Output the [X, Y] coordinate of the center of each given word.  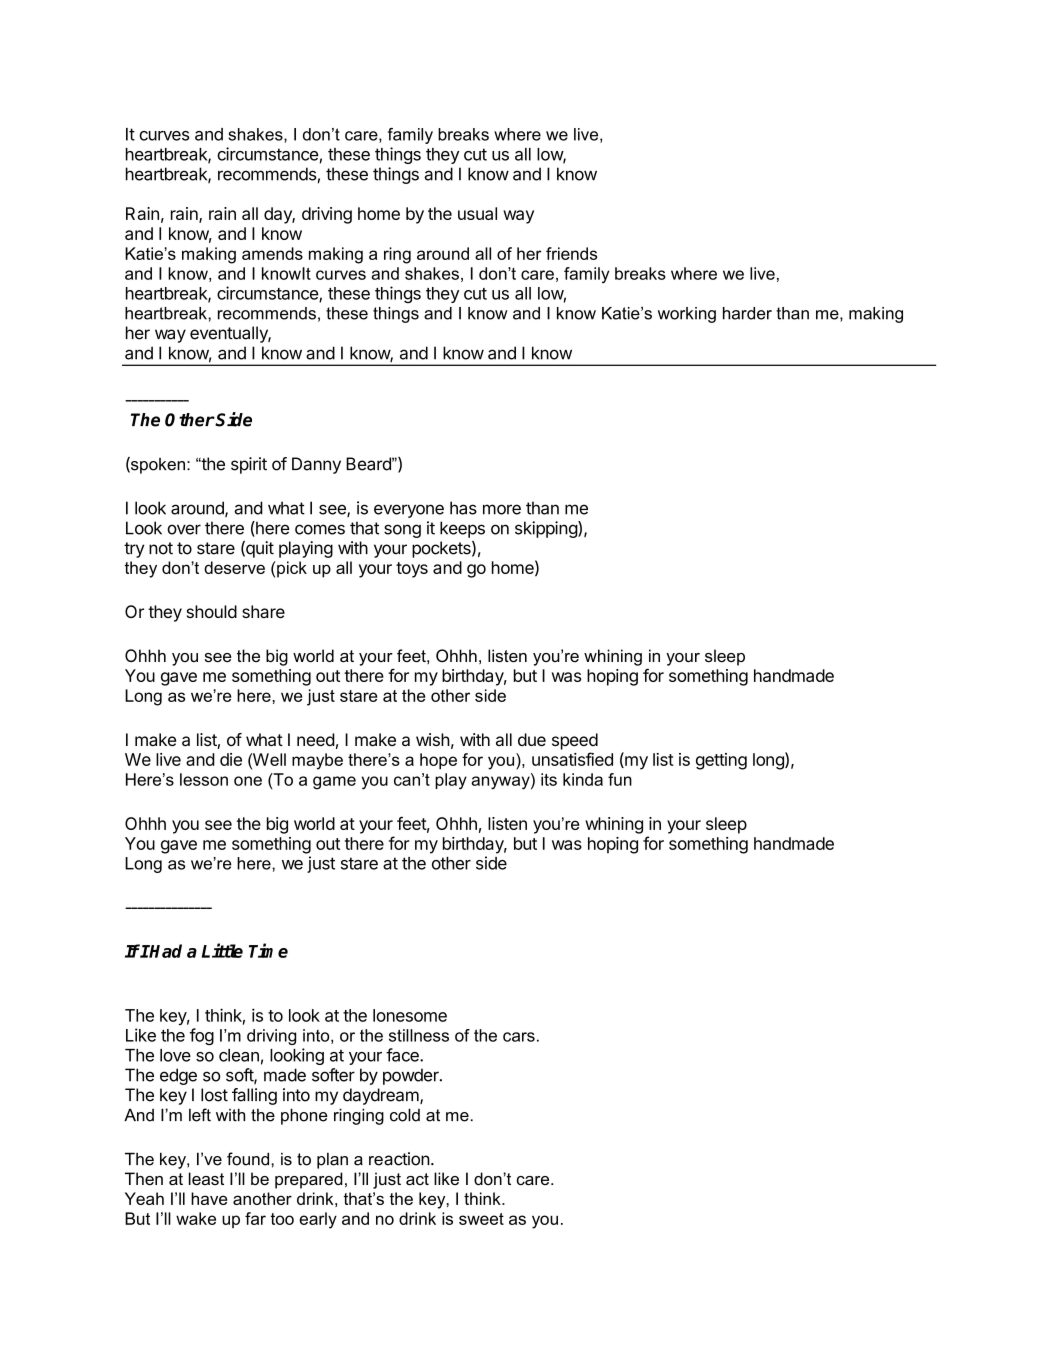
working [687, 315]
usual [477, 213]
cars [519, 1037]
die [231, 759]
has [463, 508]
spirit [249, 465]
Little [222, 950]
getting [721, 761]
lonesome [410, 1015]
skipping [547, 529]
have [209, 1198]
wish [433, 739]
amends [272, 253]
